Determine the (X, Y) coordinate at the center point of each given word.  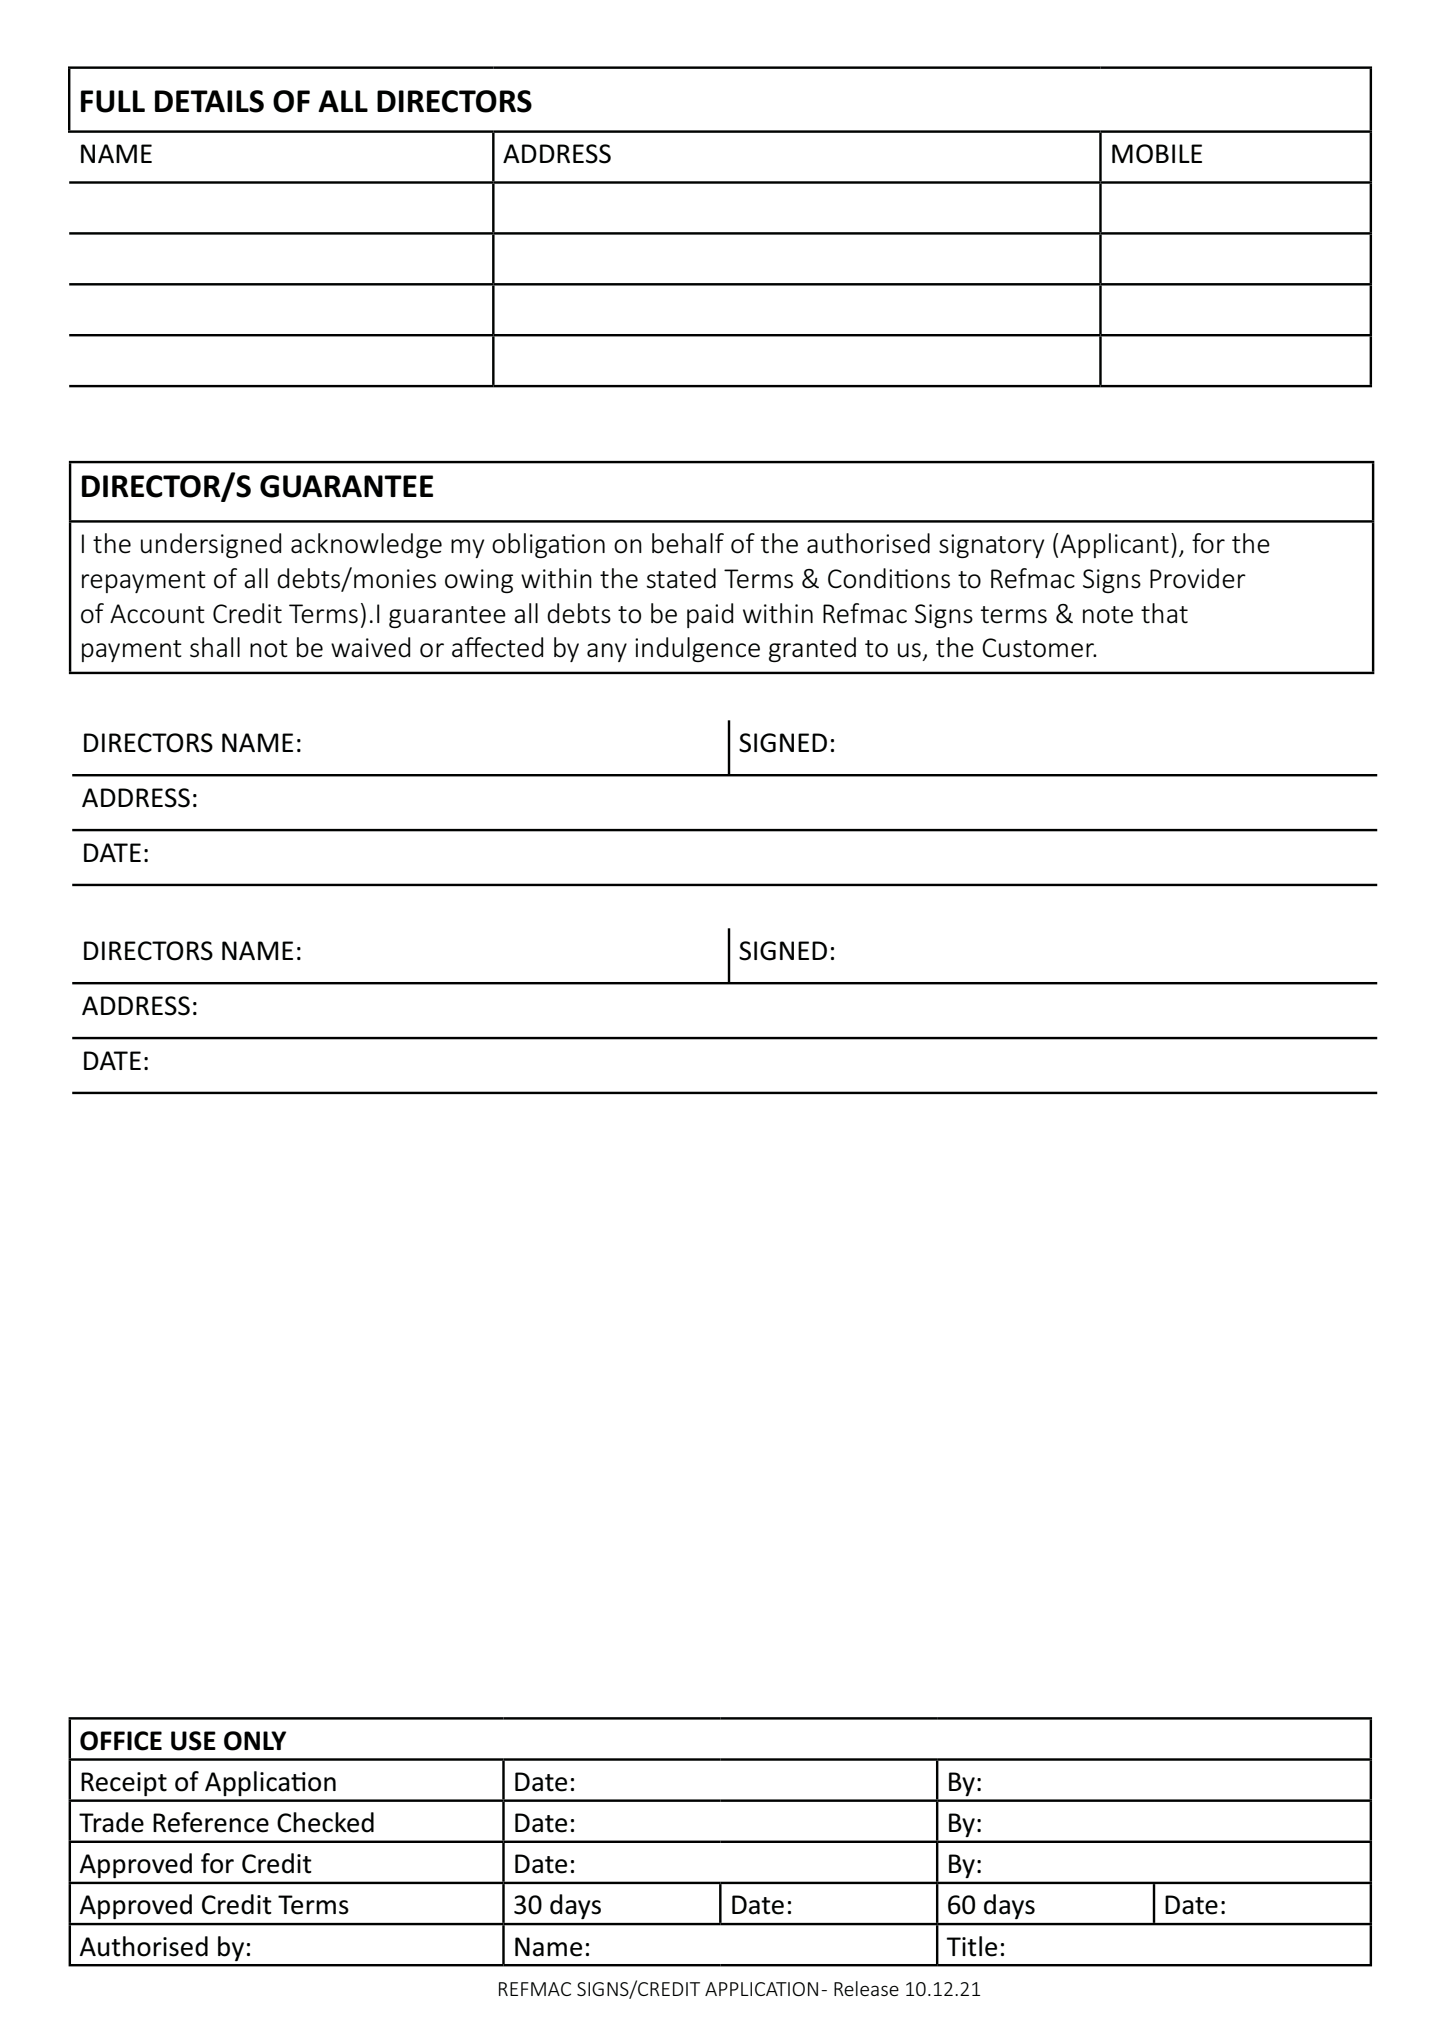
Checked (325, 1822)
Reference (211, 1822)
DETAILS (209, 101)
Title (971, 1946)
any (607, 652)
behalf (688, 543)
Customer (1039, 648)
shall (215, 647)
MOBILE (1157, 154)
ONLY (255, 1741)
